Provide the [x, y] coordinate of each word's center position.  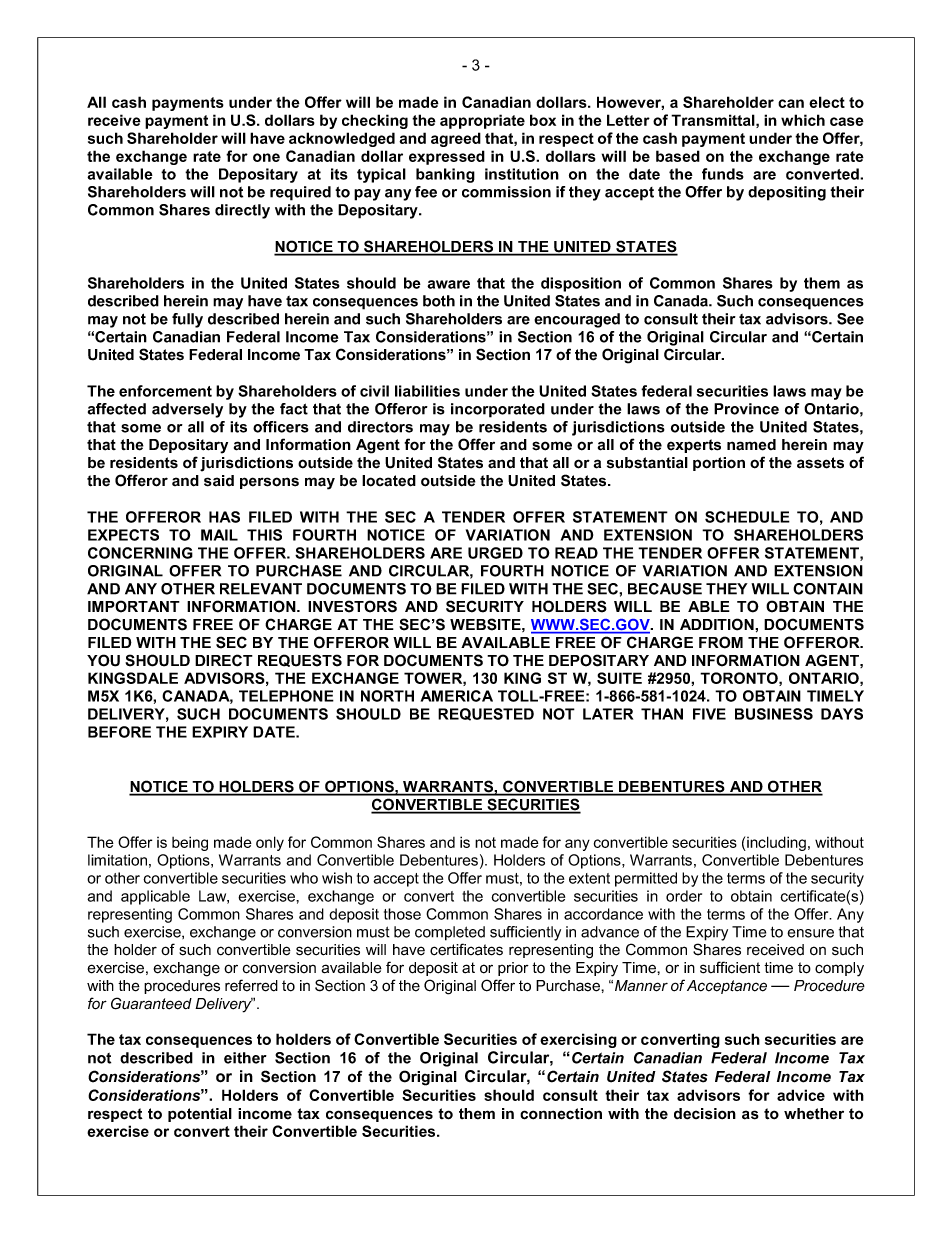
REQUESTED [486, 714]
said [219, 481]
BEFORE [119, 732]
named [751, 445]
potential [200, 1115]
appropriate [482, 121]
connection [561, 1114]
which [803, 120]
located [389, 481]
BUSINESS [774, 714]
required [300, 193]
